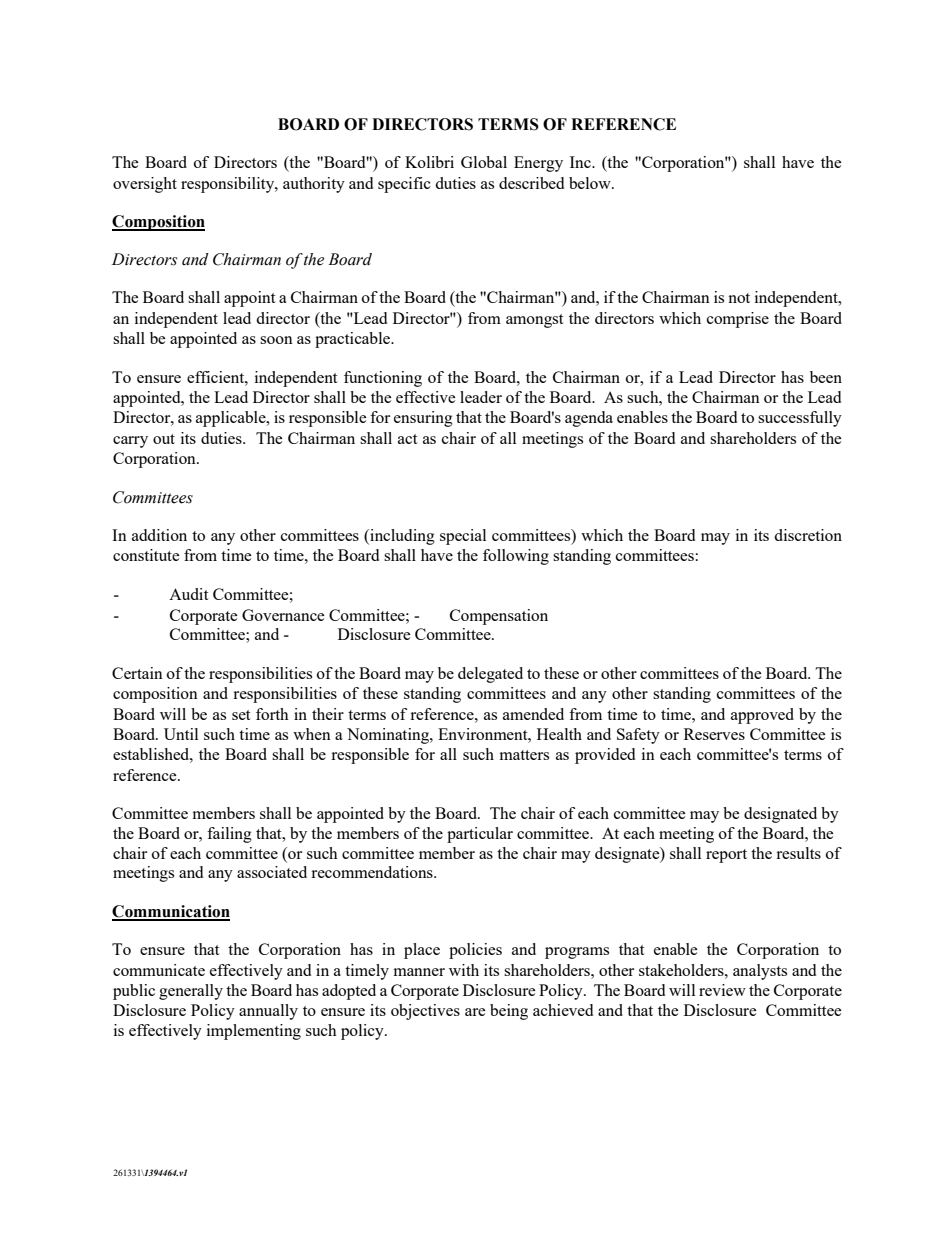 This screenshot has height=1233, width=952. What do you see at coordinates (423, 419) in the screenshot?
I see `ensuring` at bounding box center [423, 419].
